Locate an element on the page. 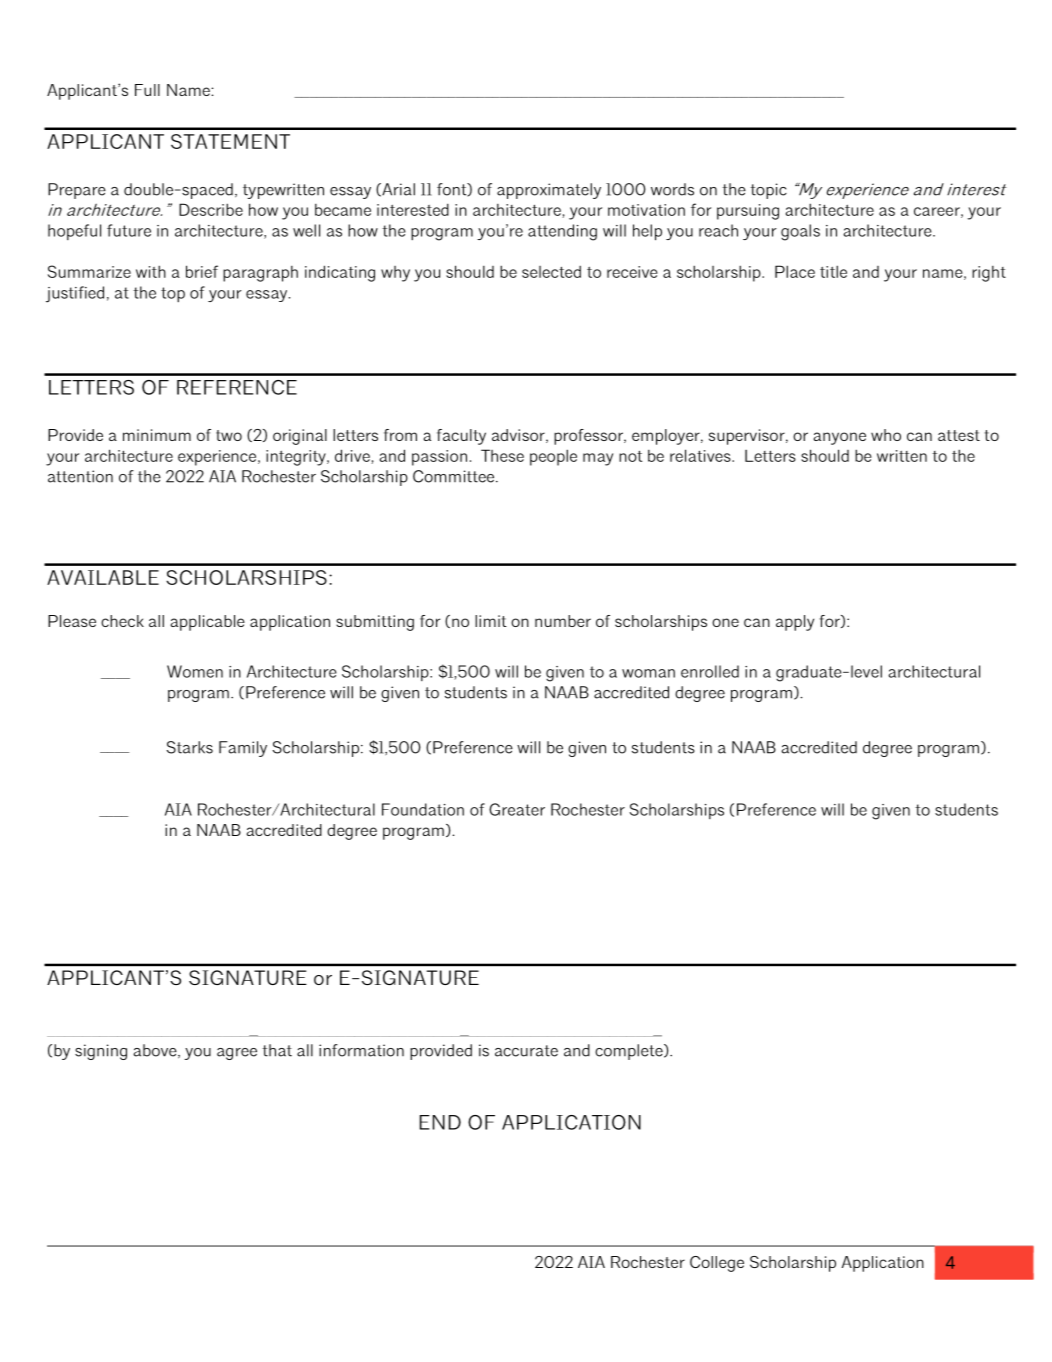  title is located at coordinates (833, 271).
